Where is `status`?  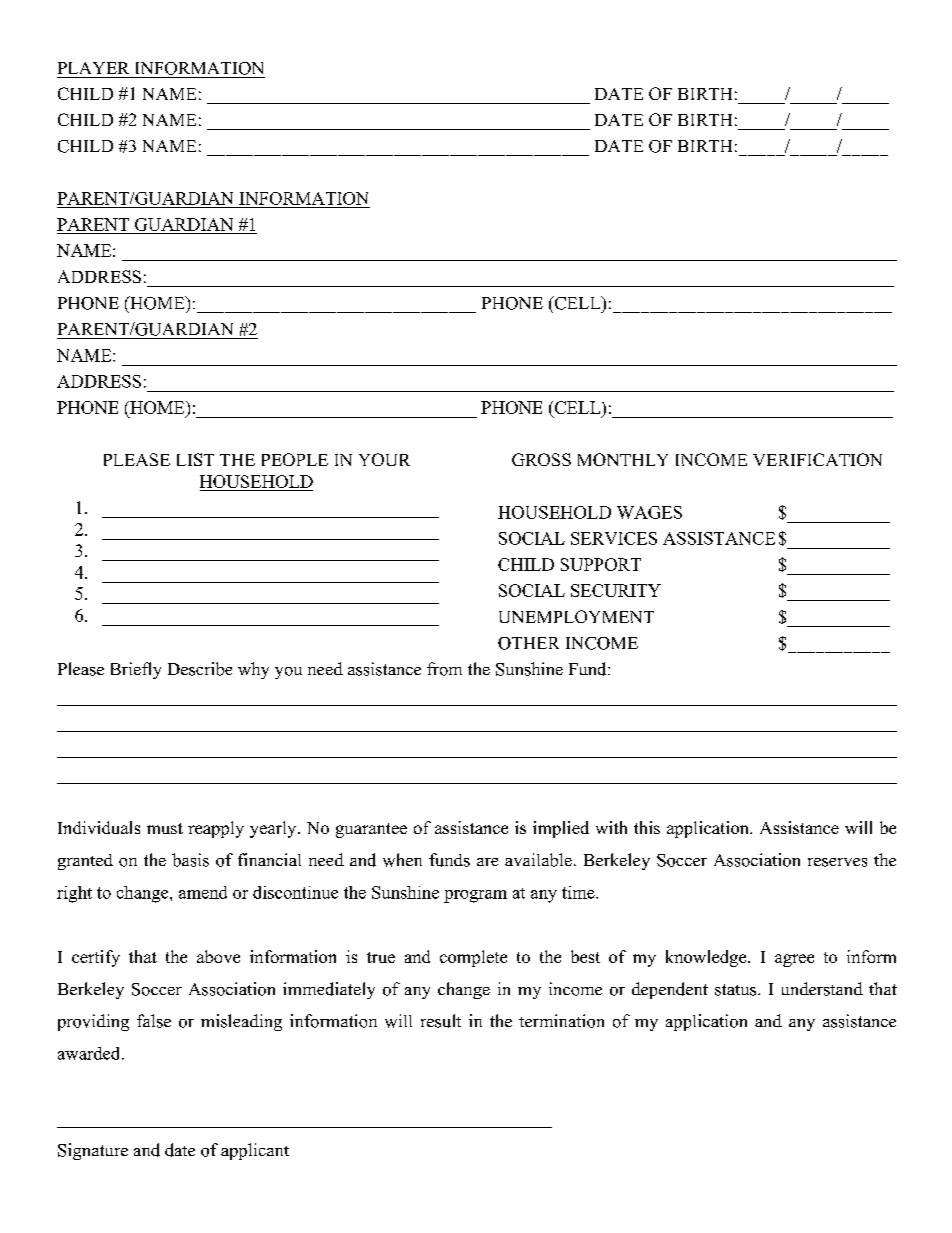
status is located at coordinates (737, 990).
